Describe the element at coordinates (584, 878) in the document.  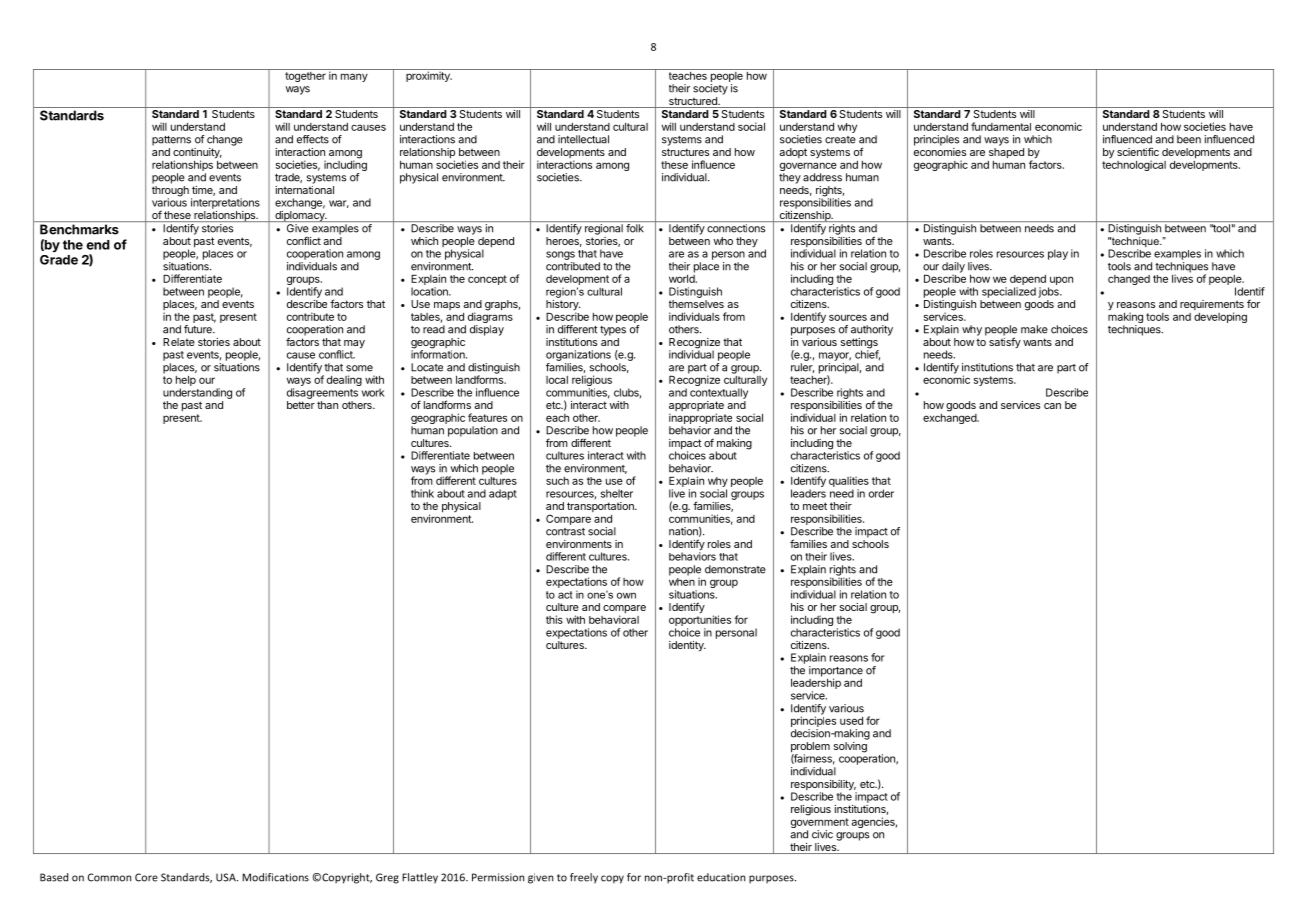
I see `freely` at that location.
